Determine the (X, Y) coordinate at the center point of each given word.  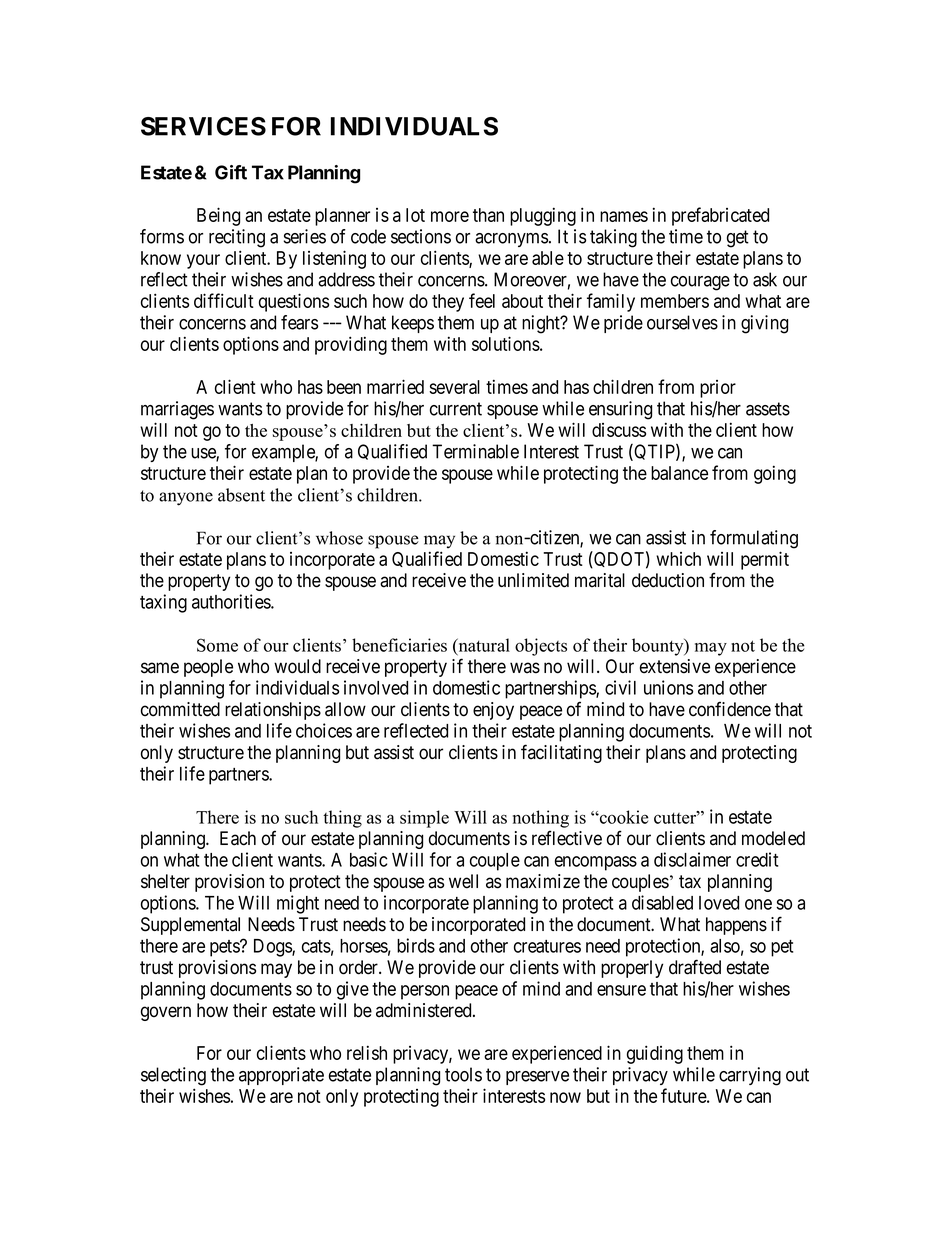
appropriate (281, 1076)
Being (218, 216)
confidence (730, 709)
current (456, 409)
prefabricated (720, 216)
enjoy (493, 711)
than (488, 215)
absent (241, 495)
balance (679, 473)
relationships (273, 711)
